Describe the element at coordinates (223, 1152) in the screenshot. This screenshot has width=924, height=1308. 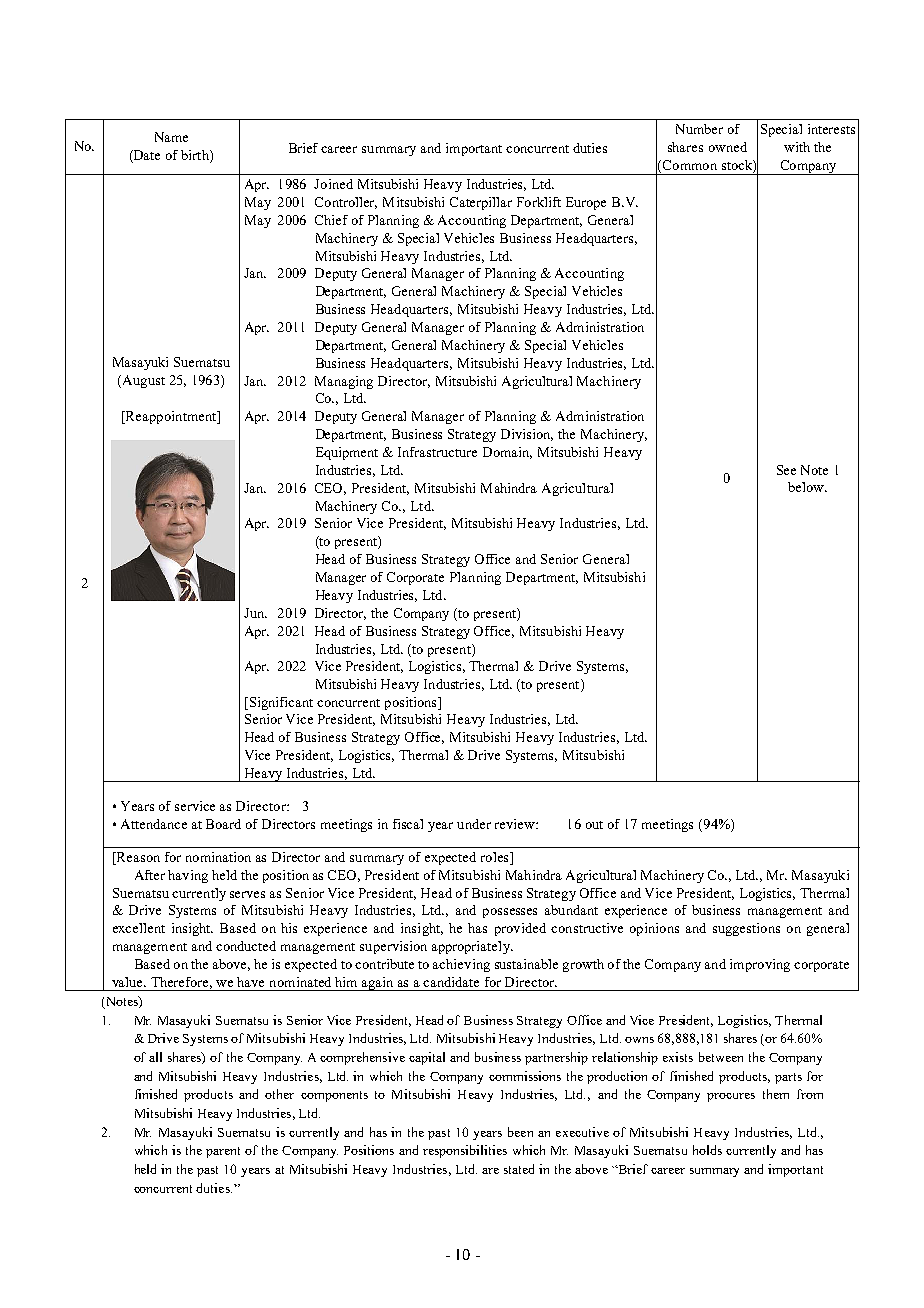
I see `parent` at that location.
